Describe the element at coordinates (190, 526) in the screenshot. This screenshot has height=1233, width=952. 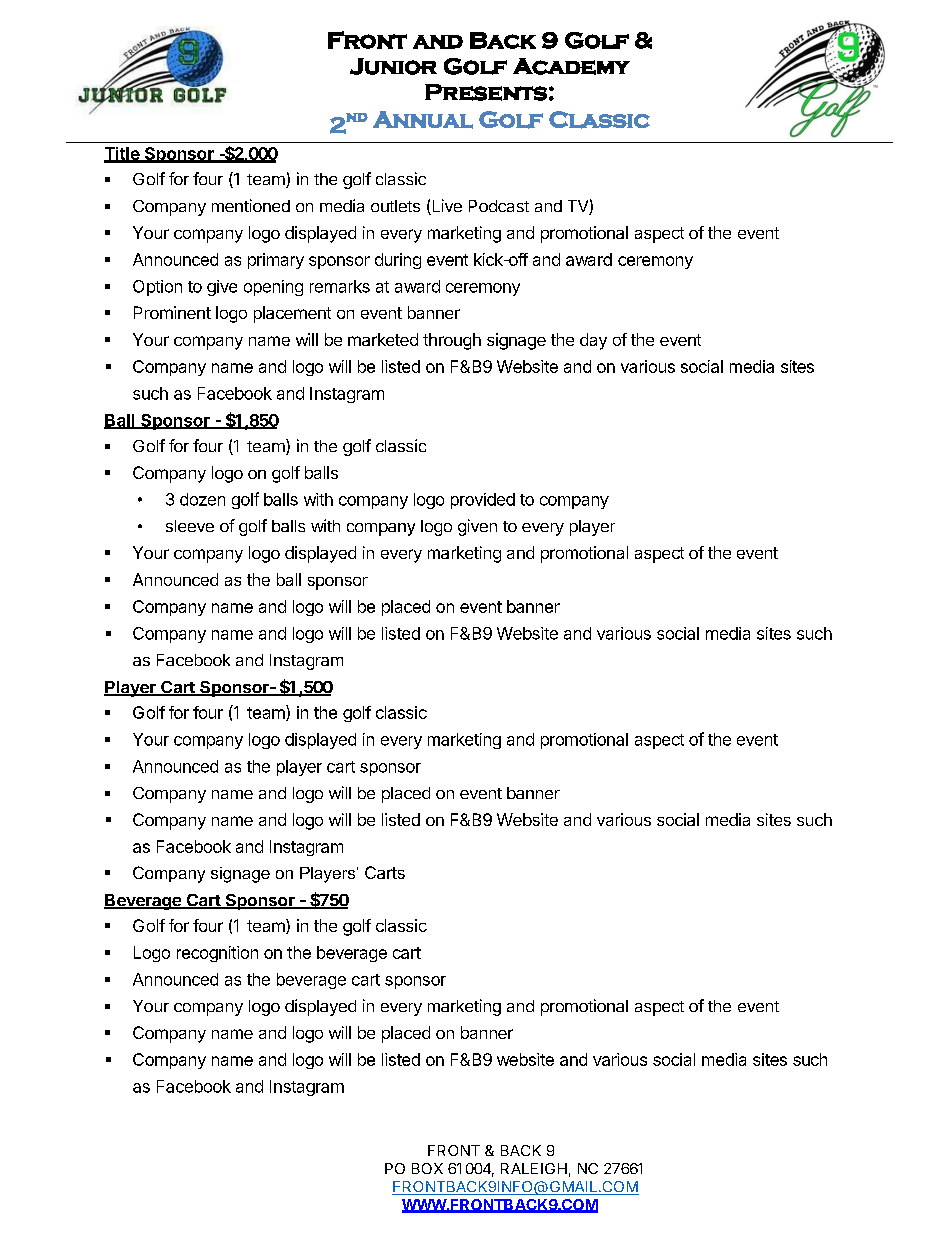
I see `sleeve` at that location.
